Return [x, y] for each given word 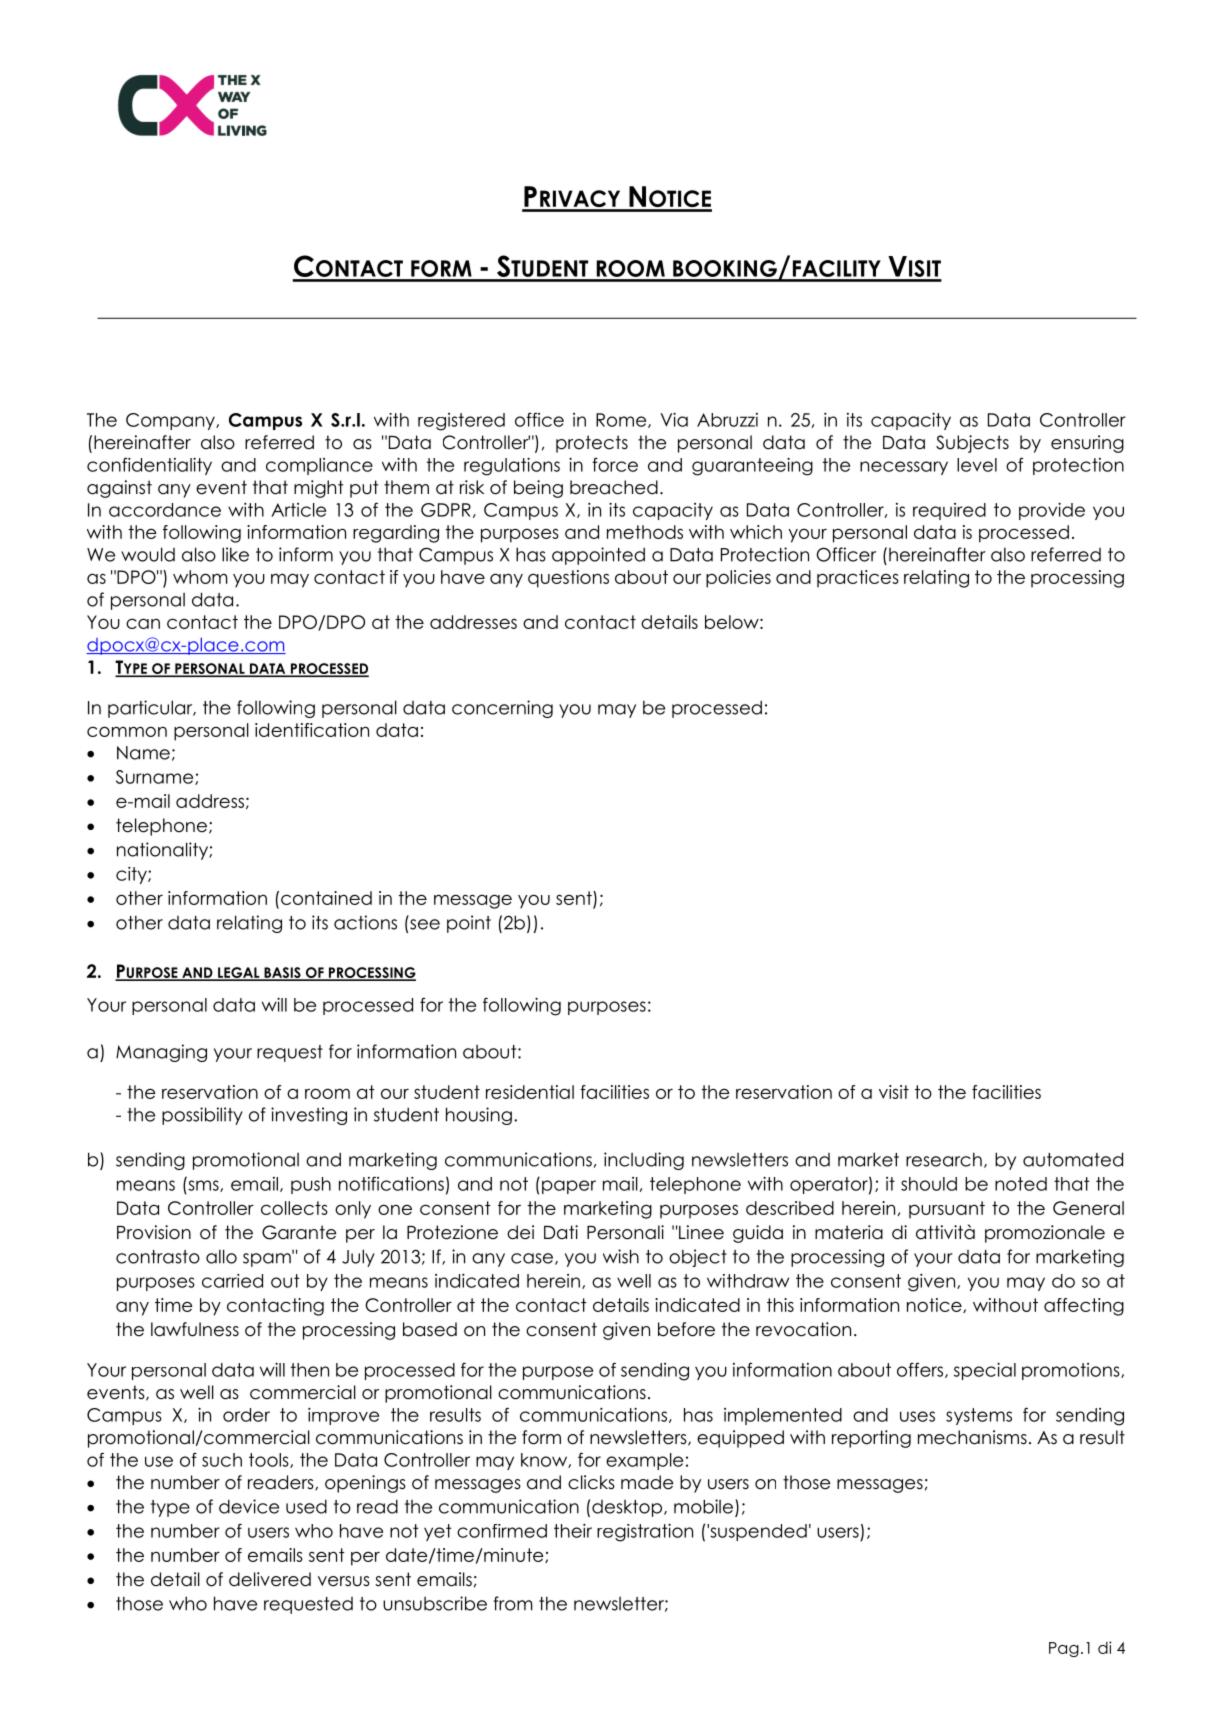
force [615, 465]
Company [171, 421]
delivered [270, 1579]
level [977, 465]
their [573, 1531]
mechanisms [972, 1437]
